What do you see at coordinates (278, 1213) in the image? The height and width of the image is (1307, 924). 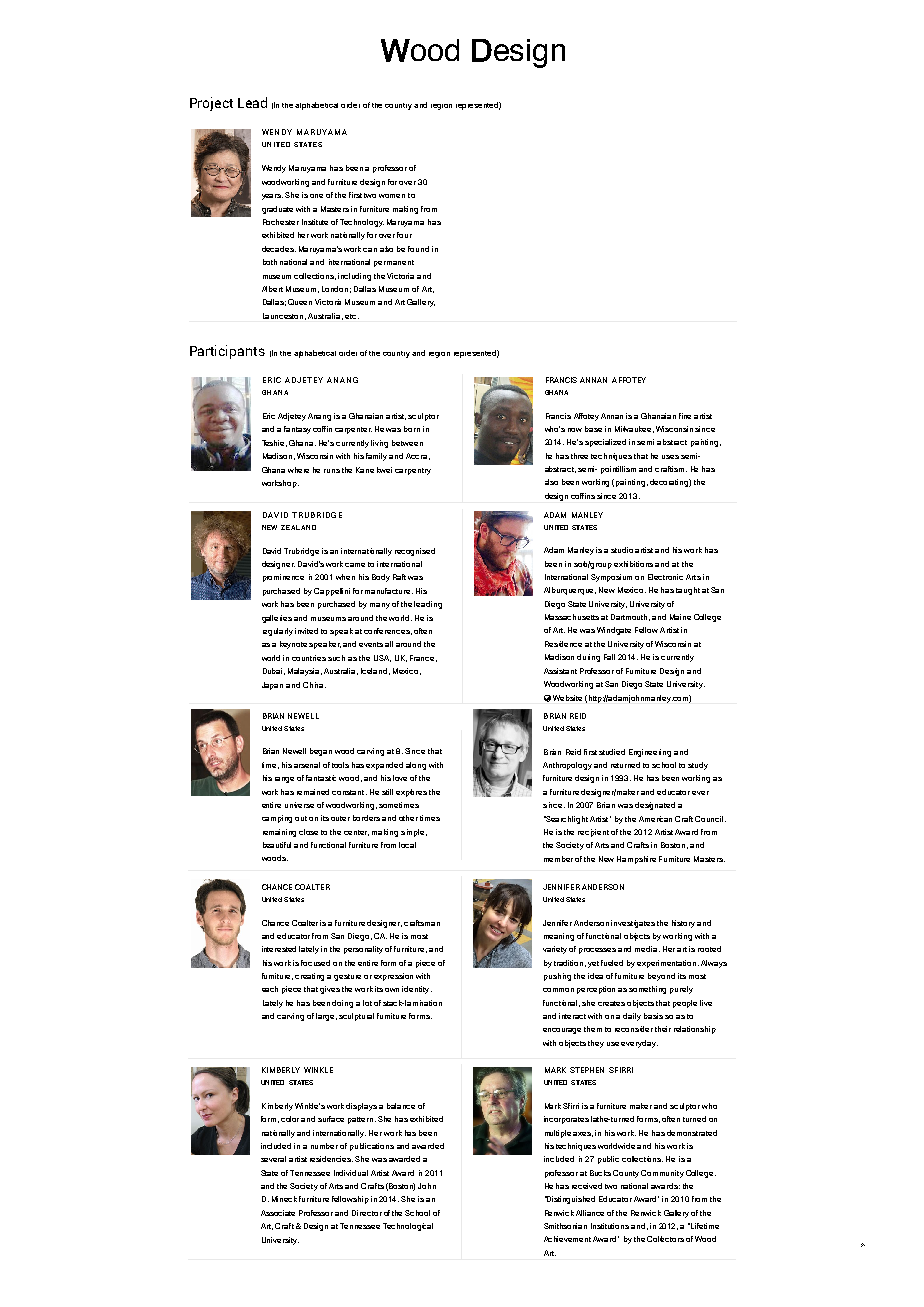 I see `Associate` at bounding box center [278, 1213].
